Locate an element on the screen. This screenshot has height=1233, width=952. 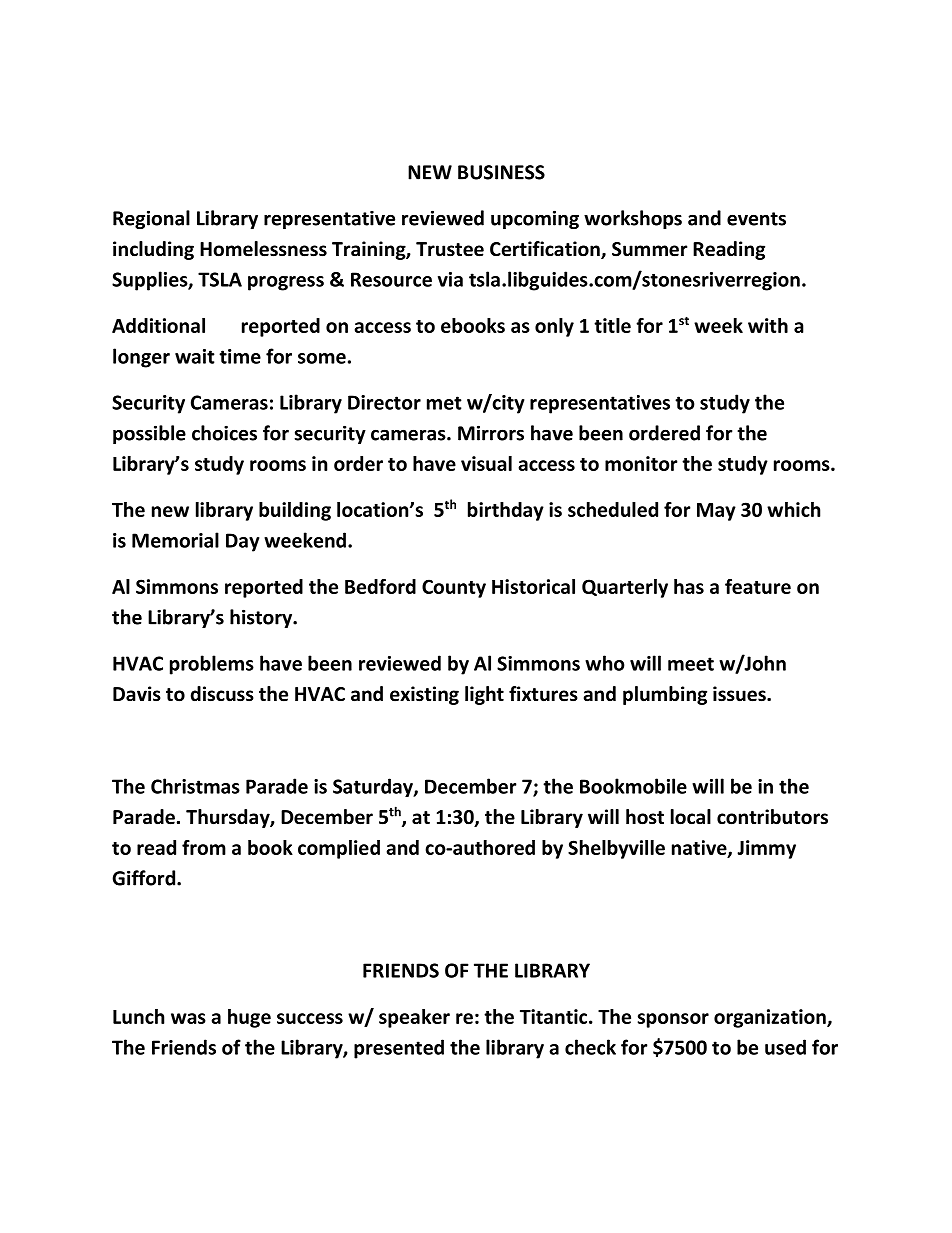
has is located at coordinates (689, 586).
